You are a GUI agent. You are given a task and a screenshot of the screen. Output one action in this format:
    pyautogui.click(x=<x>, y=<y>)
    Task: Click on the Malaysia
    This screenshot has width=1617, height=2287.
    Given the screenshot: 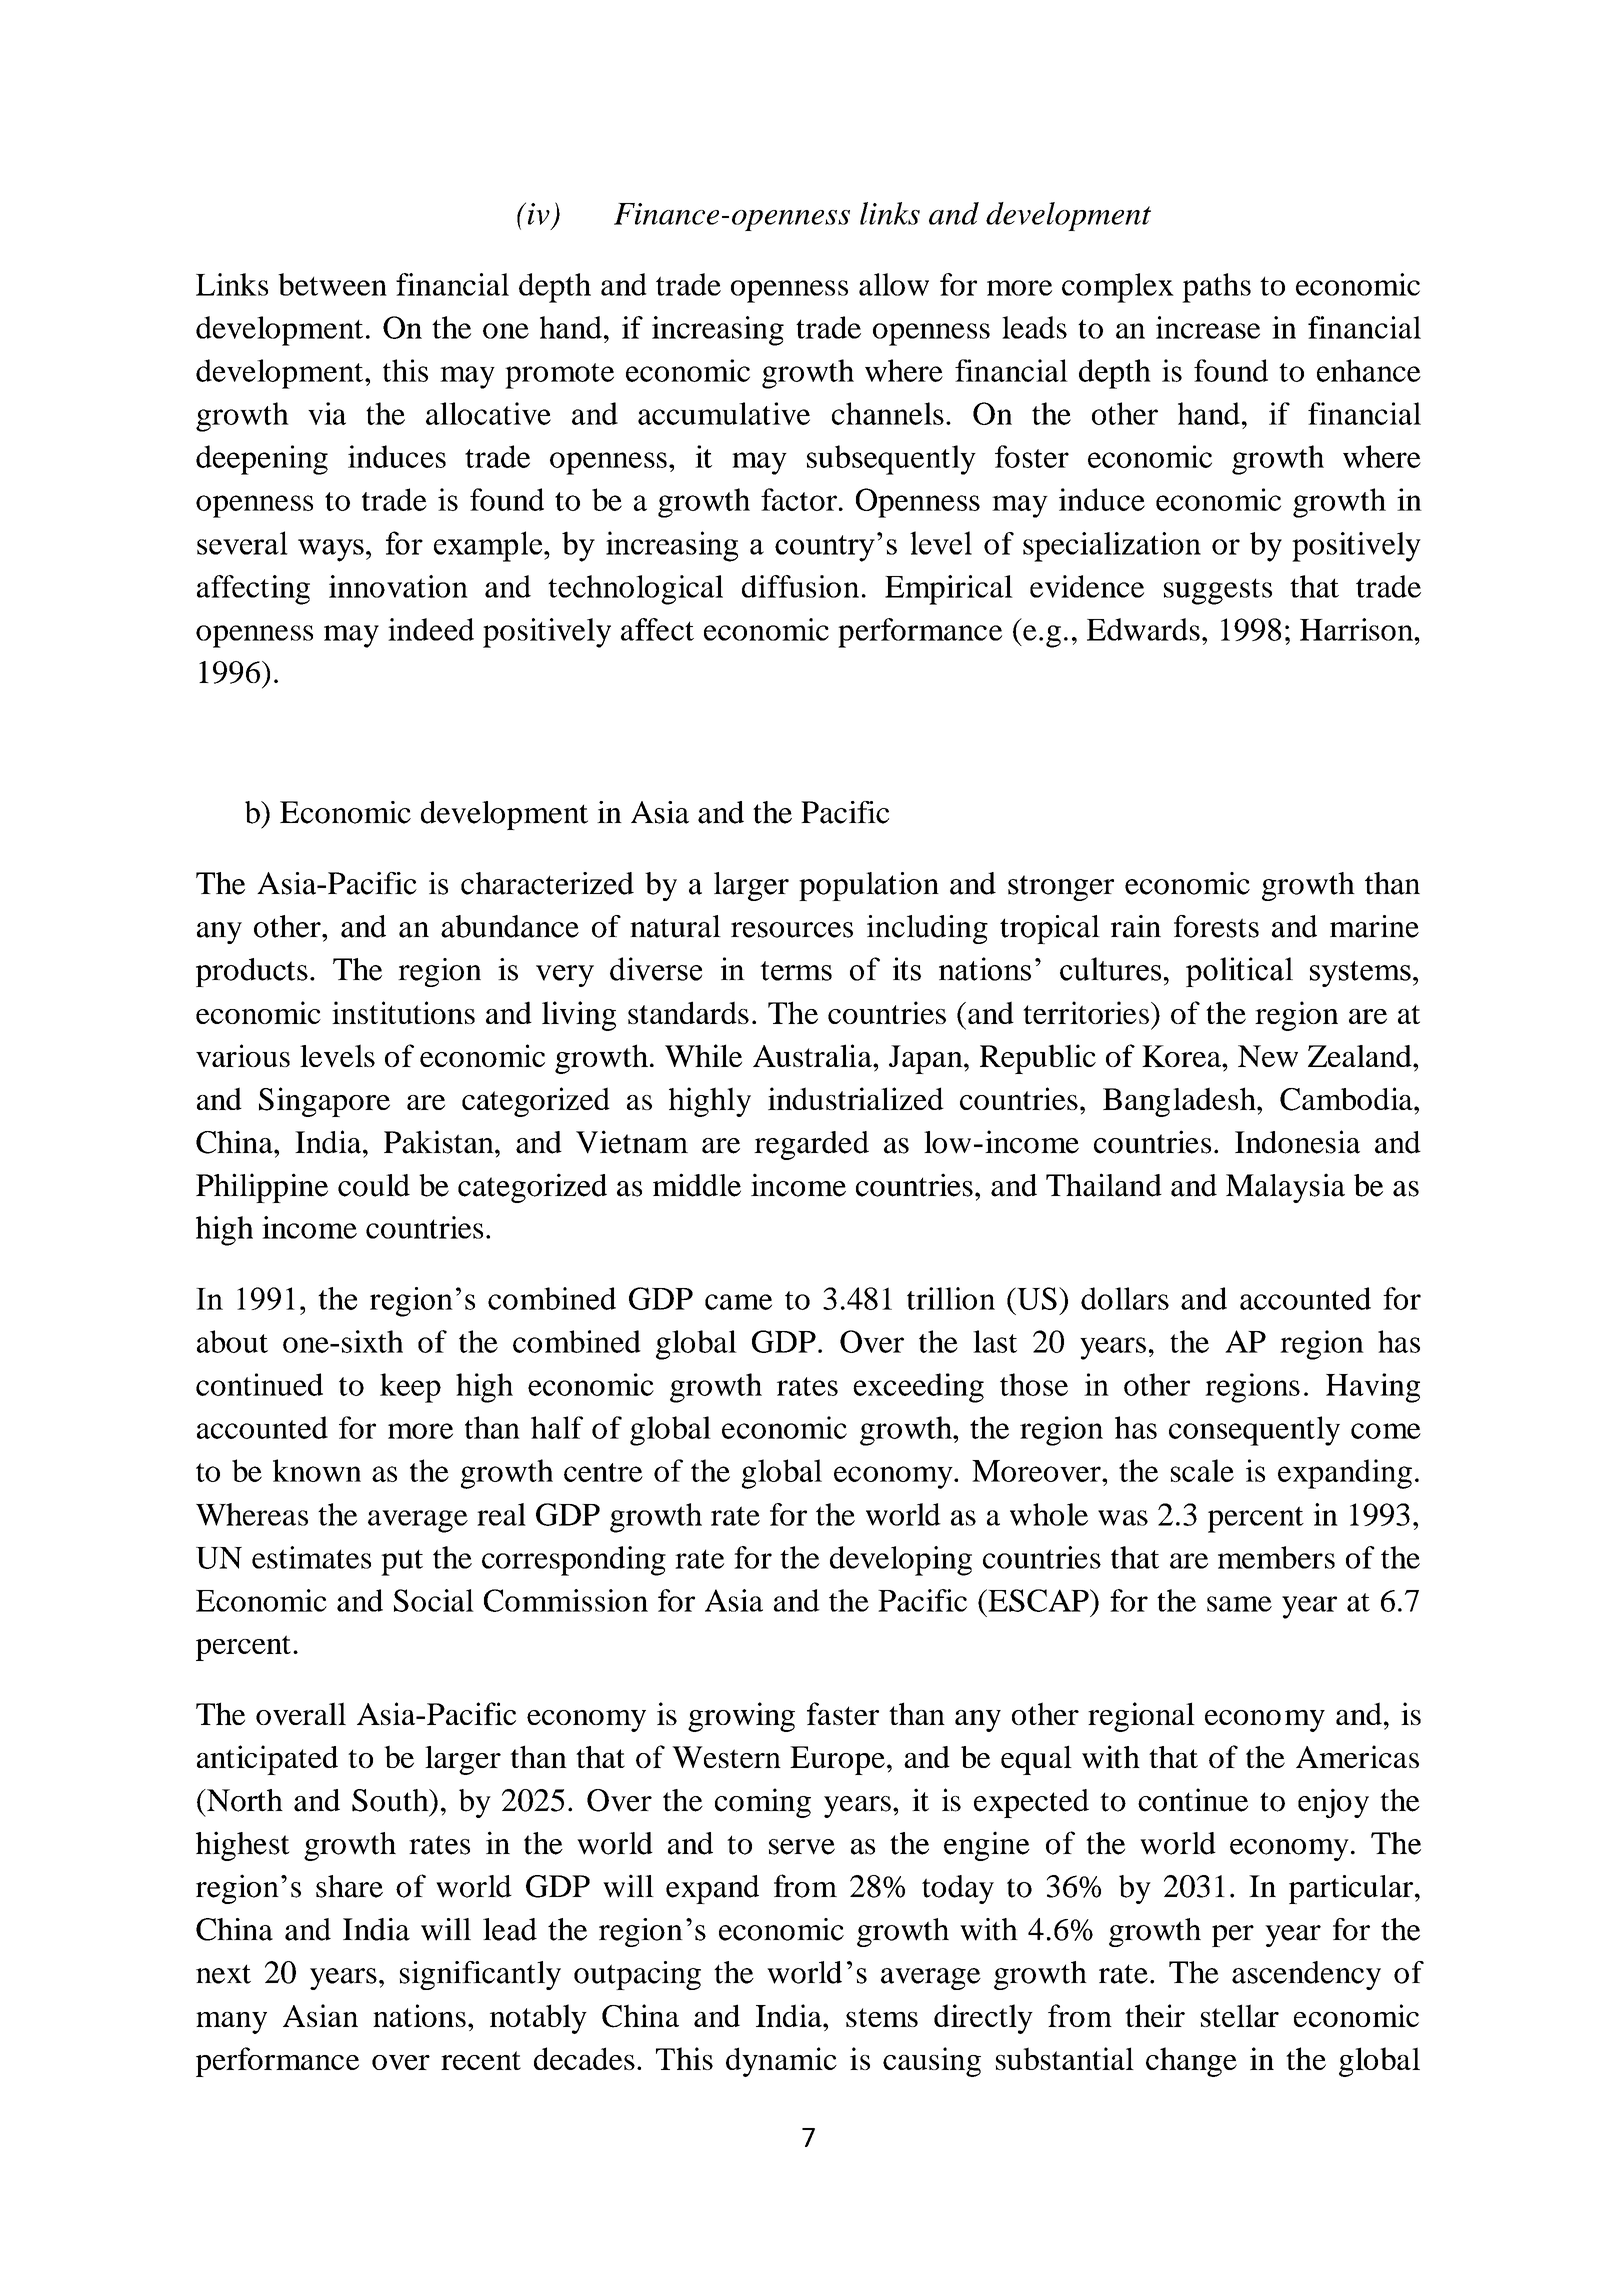 What is the action you would take?
    pyautogui.click(x=1285, y=1188)
